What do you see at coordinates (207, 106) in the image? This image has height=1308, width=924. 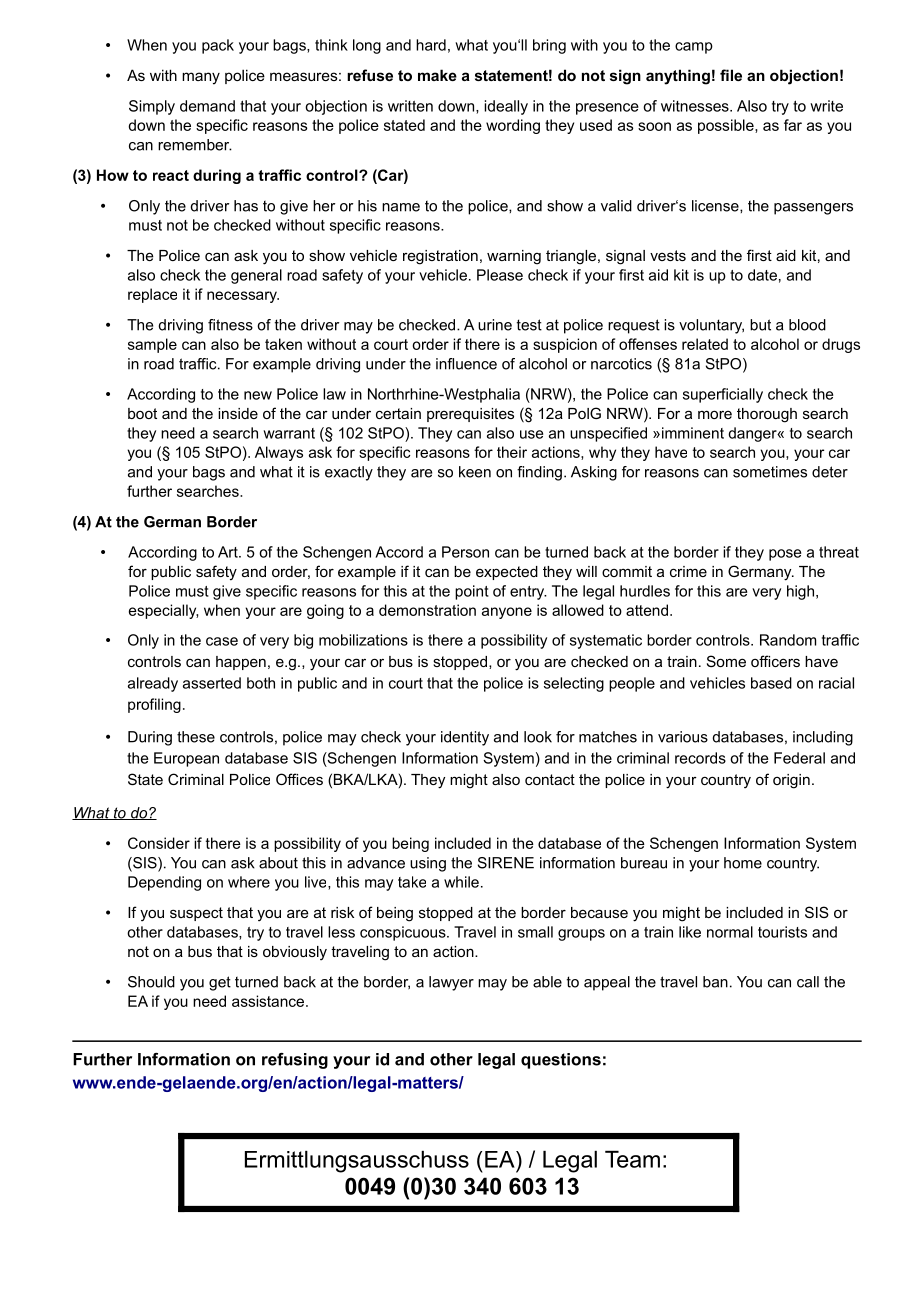 I see `demand` at bounding box center [207, 106].
